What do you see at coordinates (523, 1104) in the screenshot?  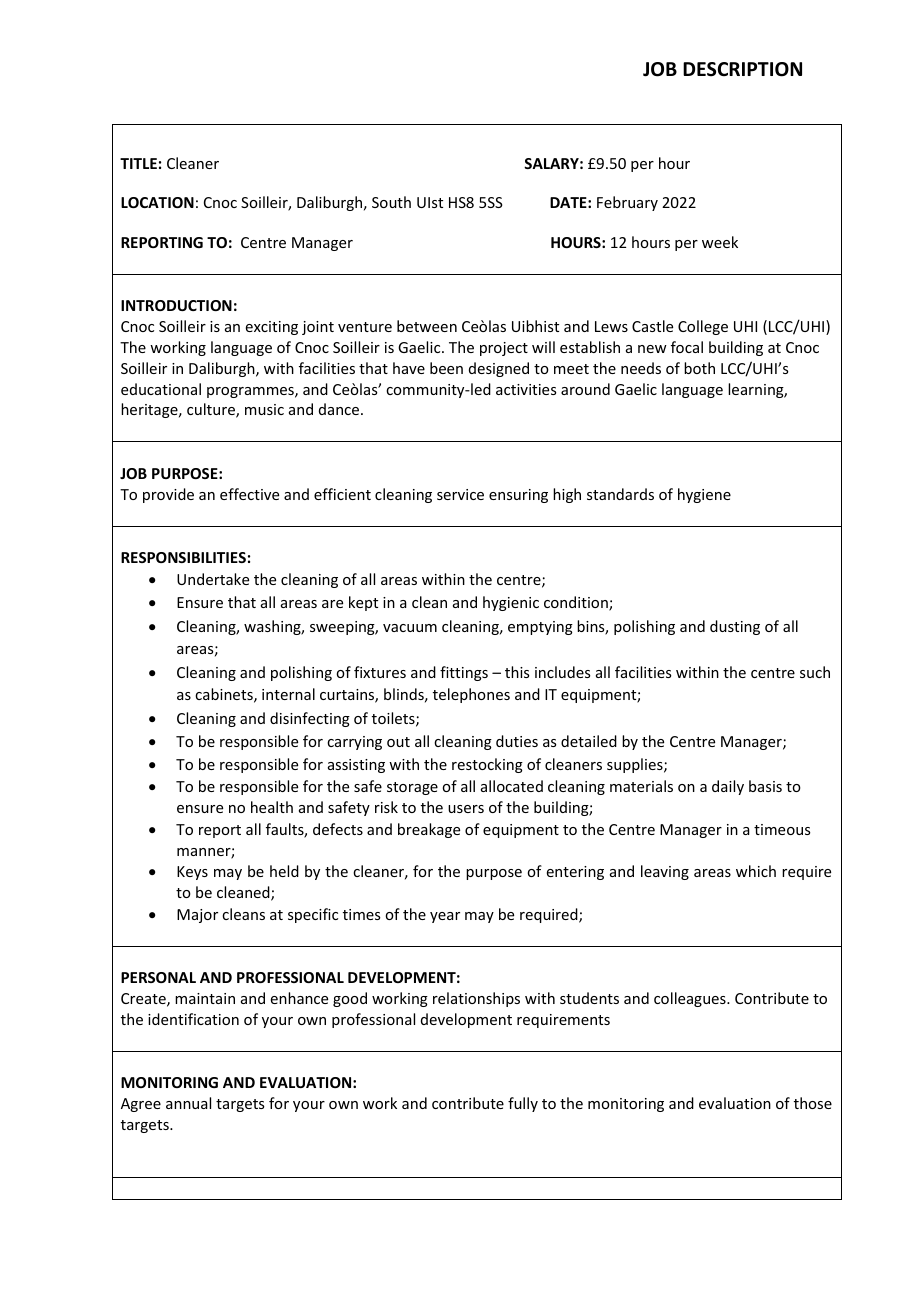 I see `fully` at bounding box center [523, 1104].
